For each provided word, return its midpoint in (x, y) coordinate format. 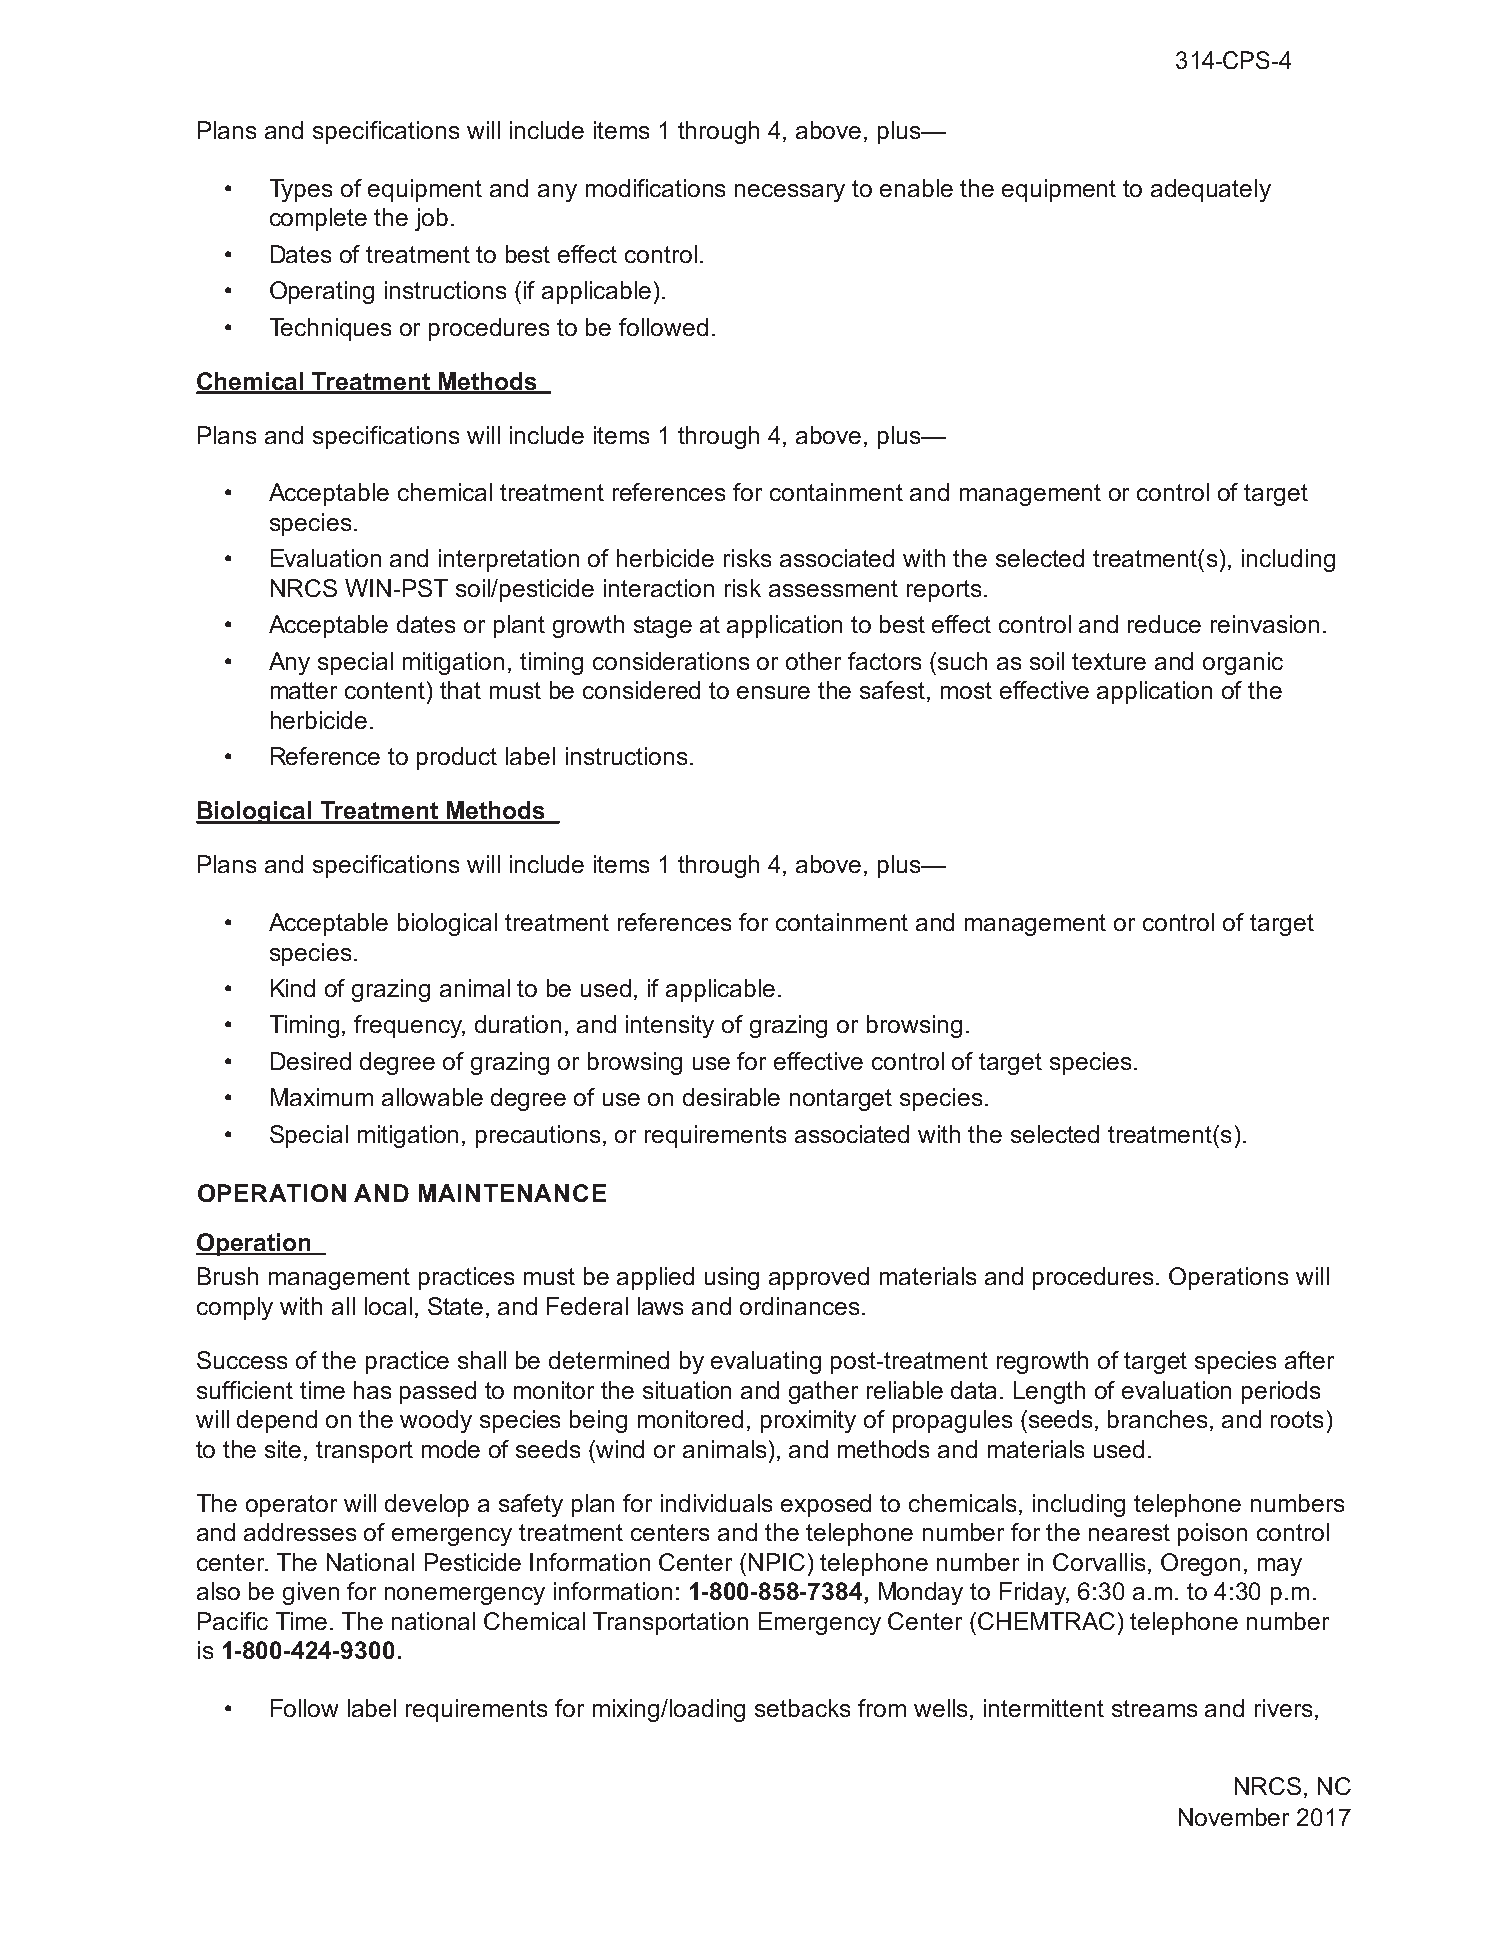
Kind (293, 988)
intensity (670, 1026)
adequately (1211, 190)
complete (318, 219)
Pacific (233, 1621)
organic (1243, 663)
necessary (790, 193)
